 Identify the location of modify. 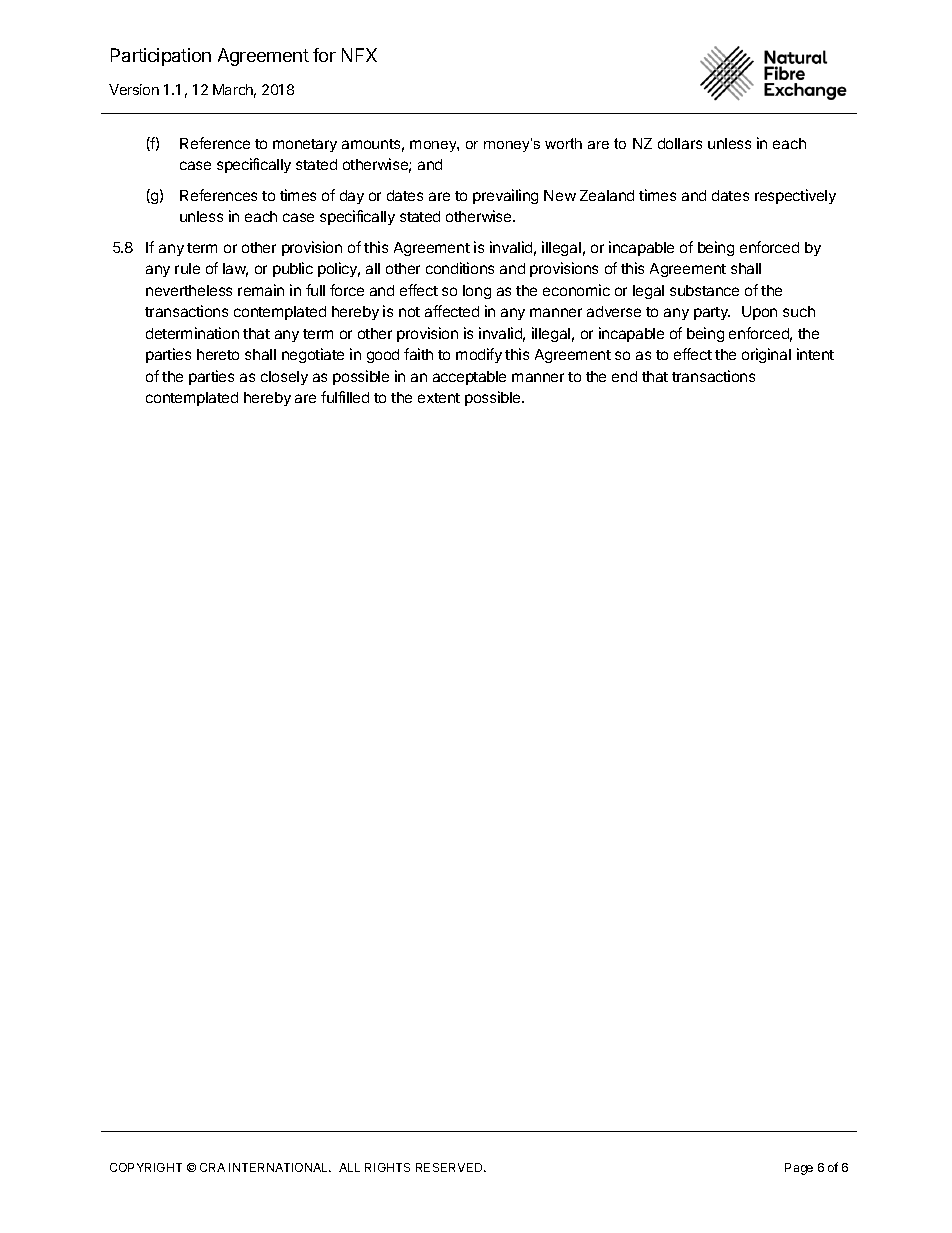
(479, 355).
